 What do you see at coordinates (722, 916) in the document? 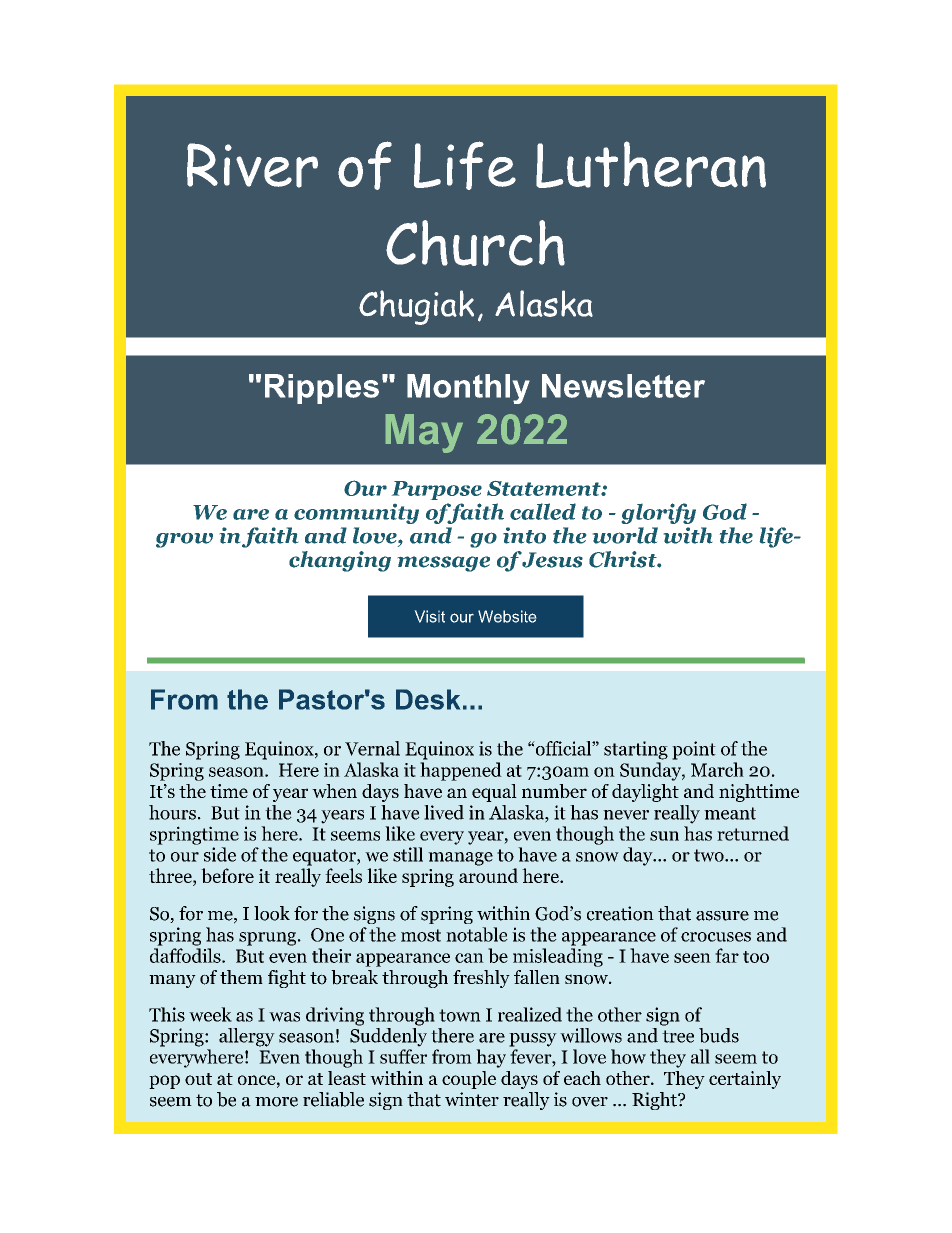
I see `assure` at bounding box center [722, 916].
